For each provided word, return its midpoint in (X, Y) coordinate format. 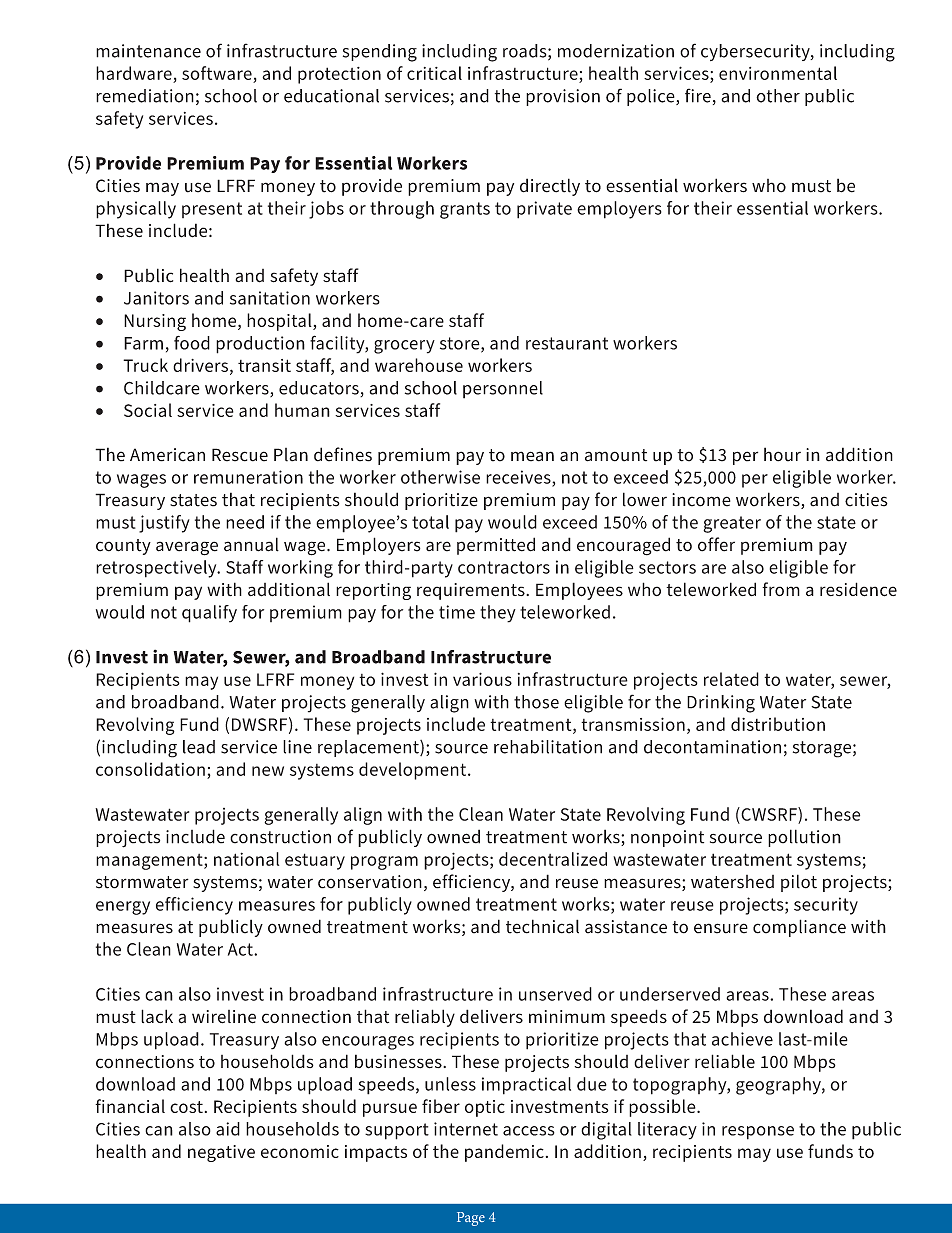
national (246, 859)
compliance (799, 928)
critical (434, 73)
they (498, 614)
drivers (200, 365)
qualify (209, 614)
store (461, 344)
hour (782, 454)
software (217, 73)
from (781, 589)
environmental (778, 73)
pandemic (504, 1153)
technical (542, 926)
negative (221, 1153)
